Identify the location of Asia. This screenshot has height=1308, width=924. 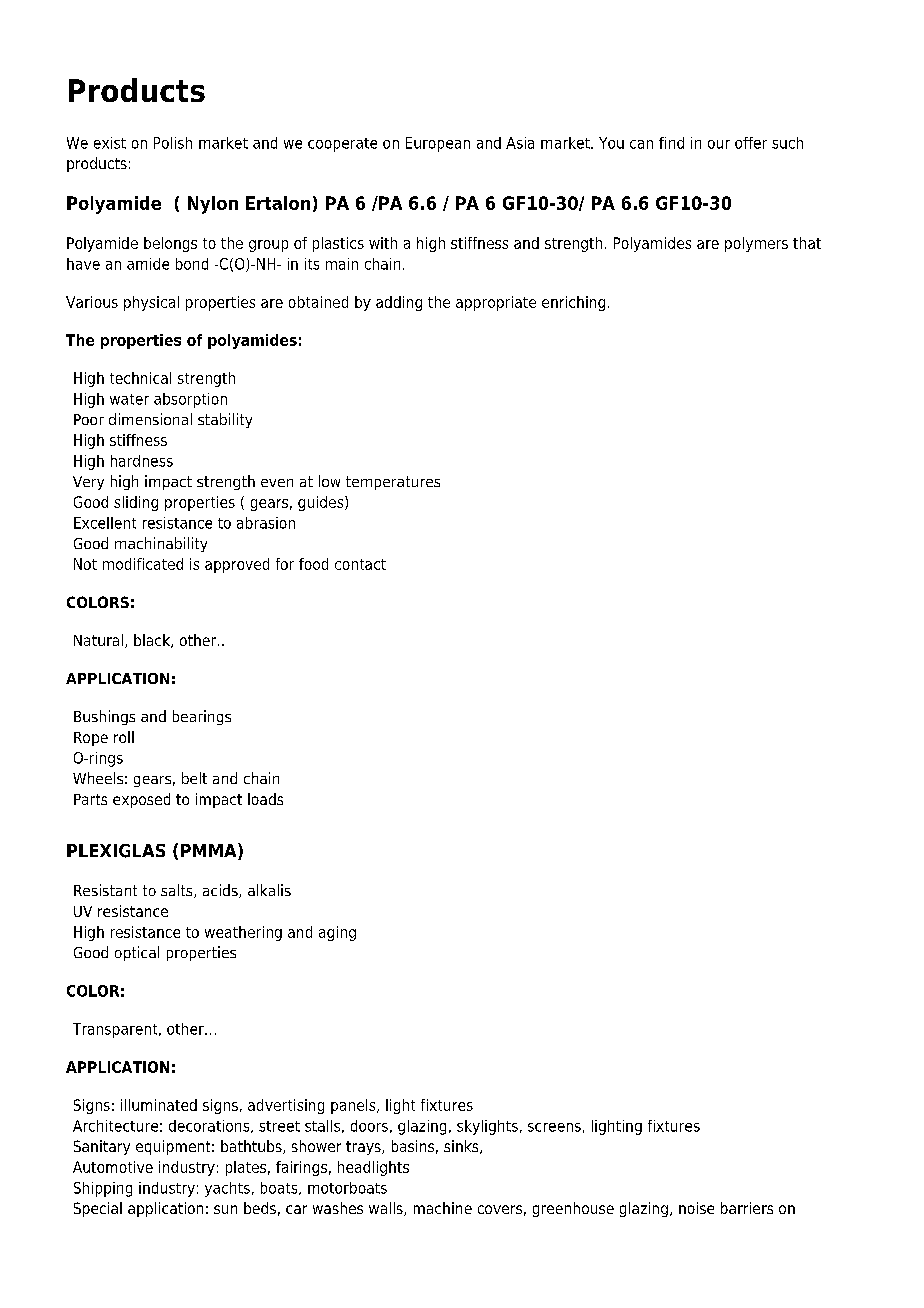
(520, 143).
